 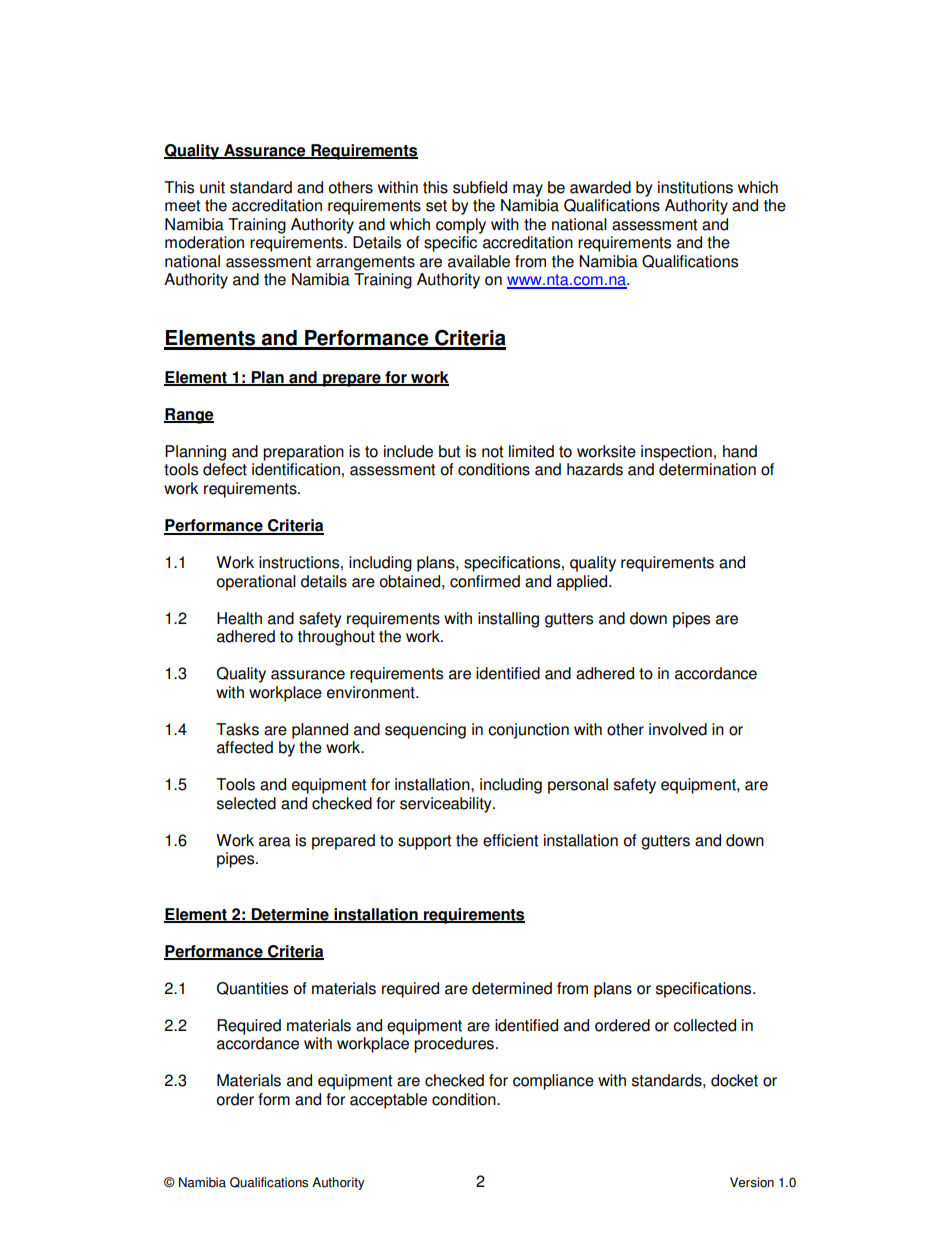 I want to click on support, so click(x=424, y=842).
